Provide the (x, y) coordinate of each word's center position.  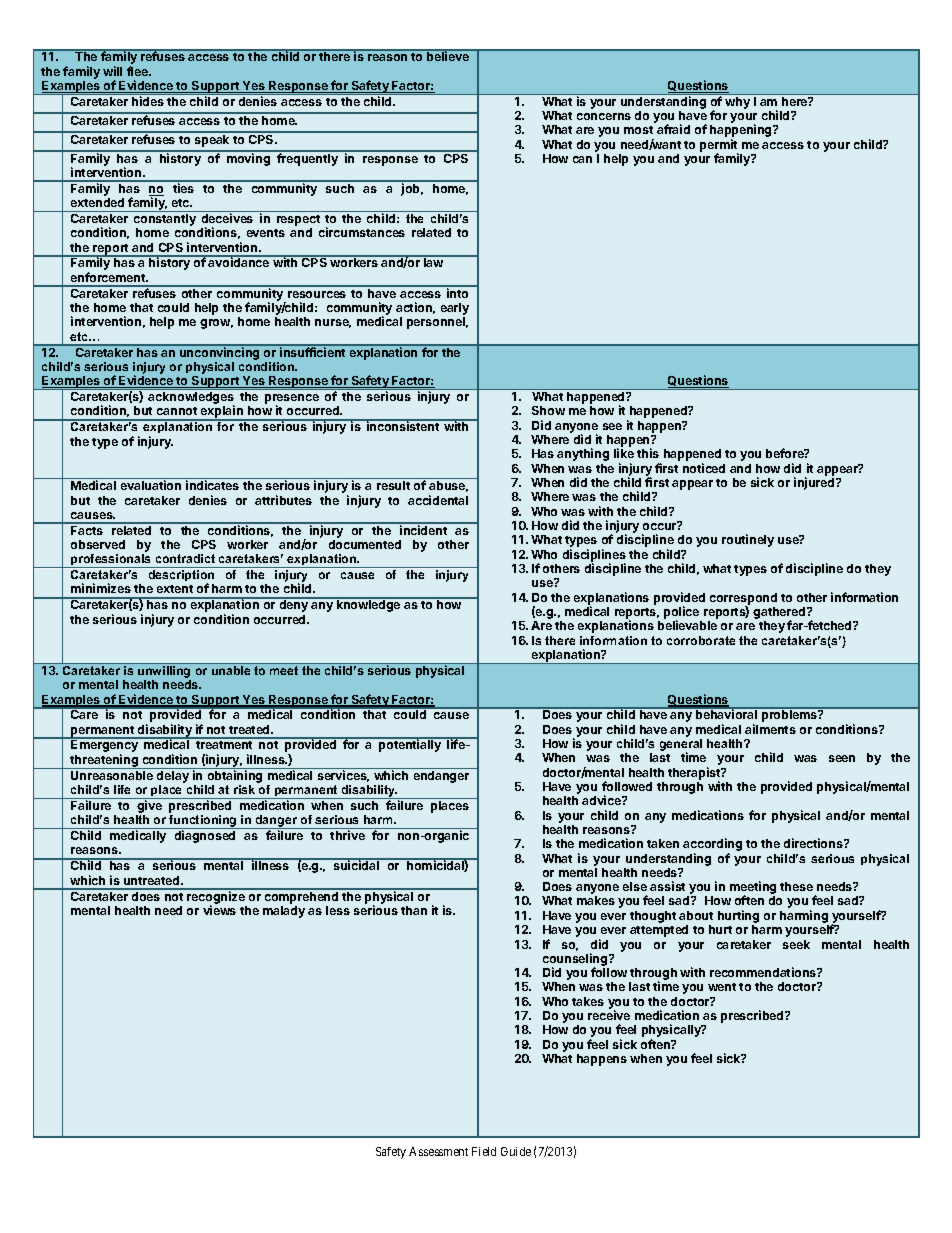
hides (148, 101)
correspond (743, 600)
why (737, 103)
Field (484, 1151)
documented (365, 544)
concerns (604, 116)
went (722, 987)
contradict (185, 558)
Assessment (438, 1151)
